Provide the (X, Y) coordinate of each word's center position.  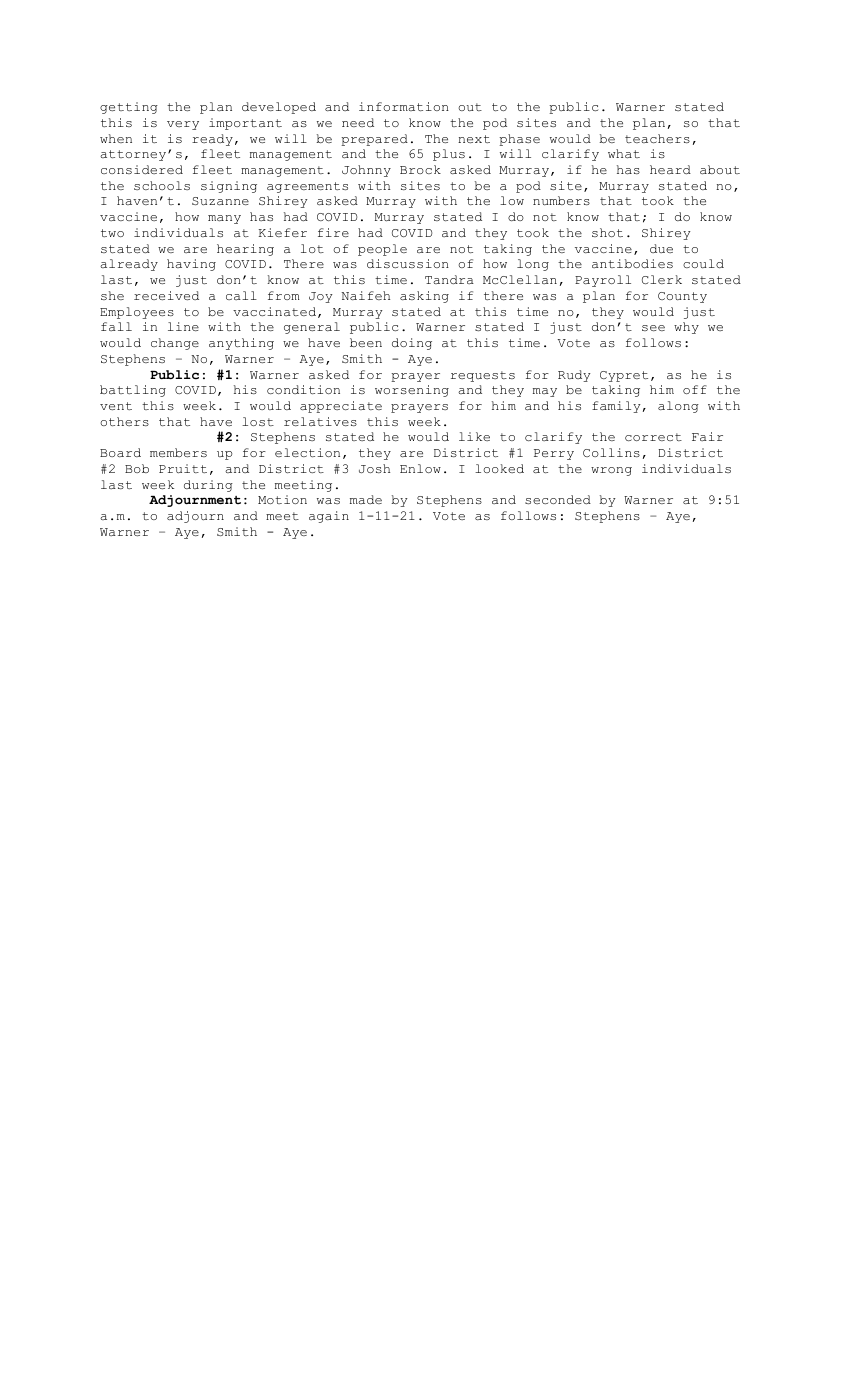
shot (607, 232)
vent (116, 406)
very (183, 125)
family (616, 407)
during (208, 486)
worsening (412, 391)
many (224, 219)
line (183, 326)
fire (333, 232)
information (404, 106)
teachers (657, 138)
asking (424, 297)
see (653, 328)
